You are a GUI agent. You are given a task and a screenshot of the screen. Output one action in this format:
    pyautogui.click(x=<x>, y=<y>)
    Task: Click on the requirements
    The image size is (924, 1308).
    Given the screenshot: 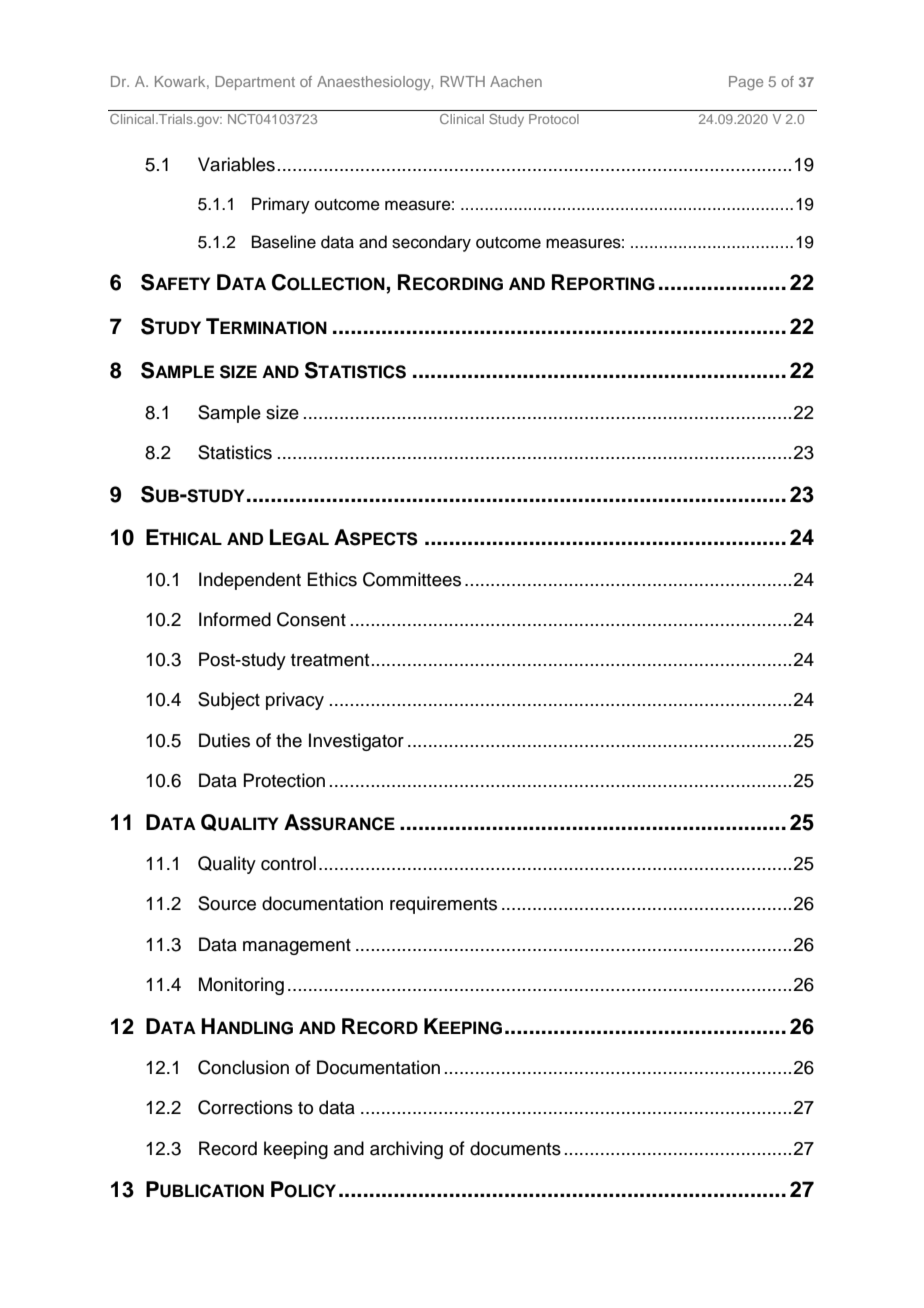 What is the action you would take?
    pyautogui.click(x=443, y=905)
